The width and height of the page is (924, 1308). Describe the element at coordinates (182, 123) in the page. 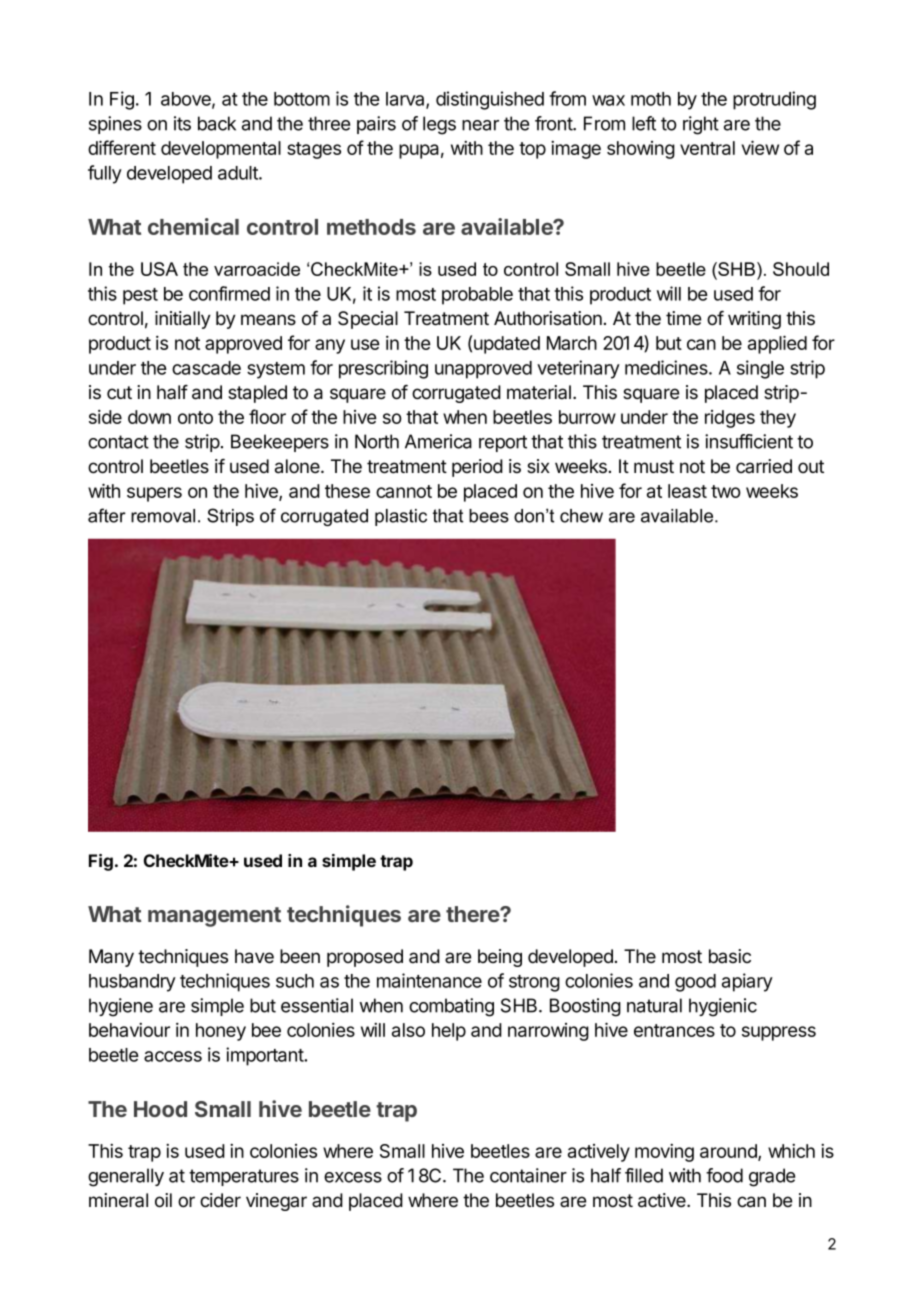

I see `its` at that location.
